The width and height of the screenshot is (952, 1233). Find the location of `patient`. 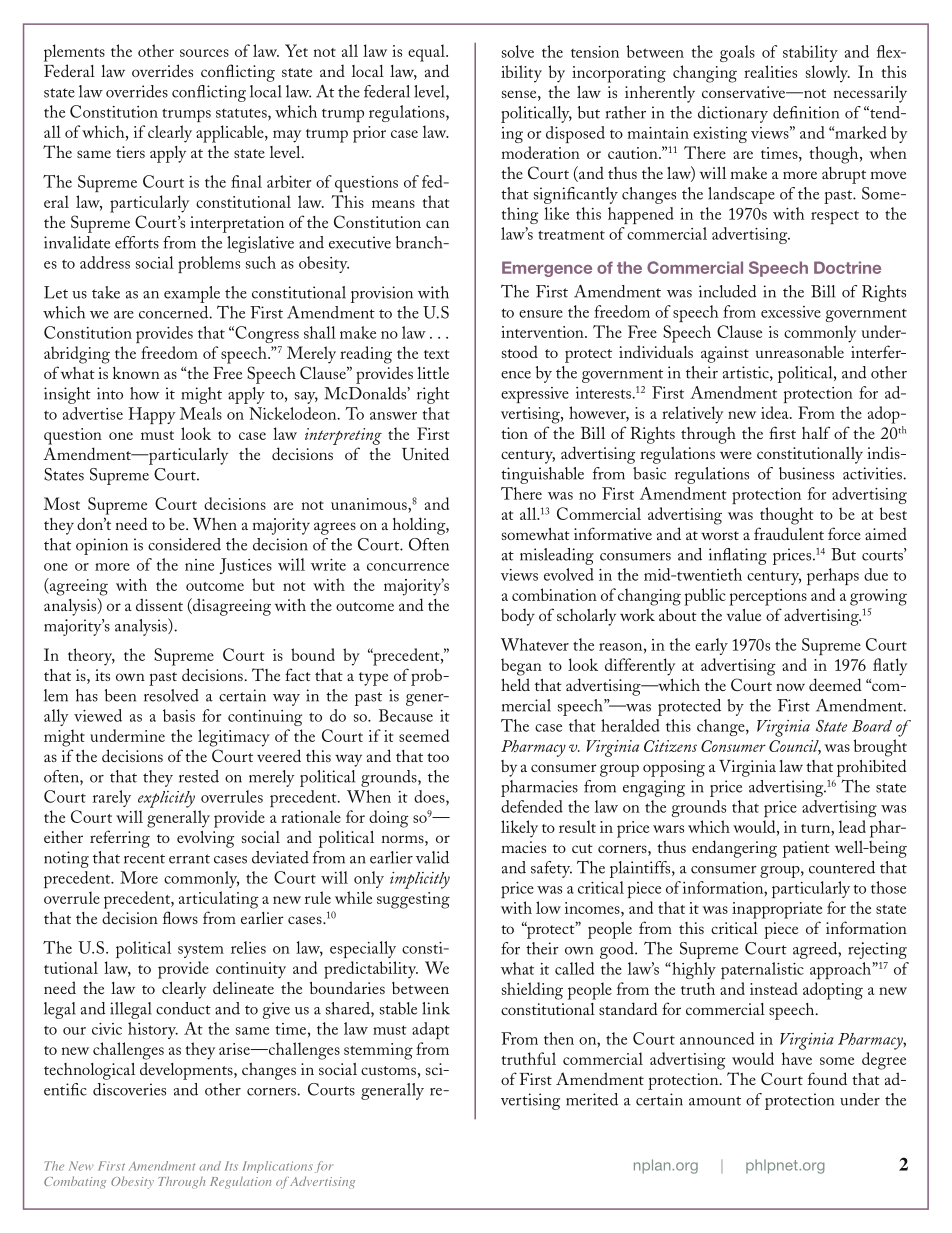

patient is located at coordinates (806, 849).
